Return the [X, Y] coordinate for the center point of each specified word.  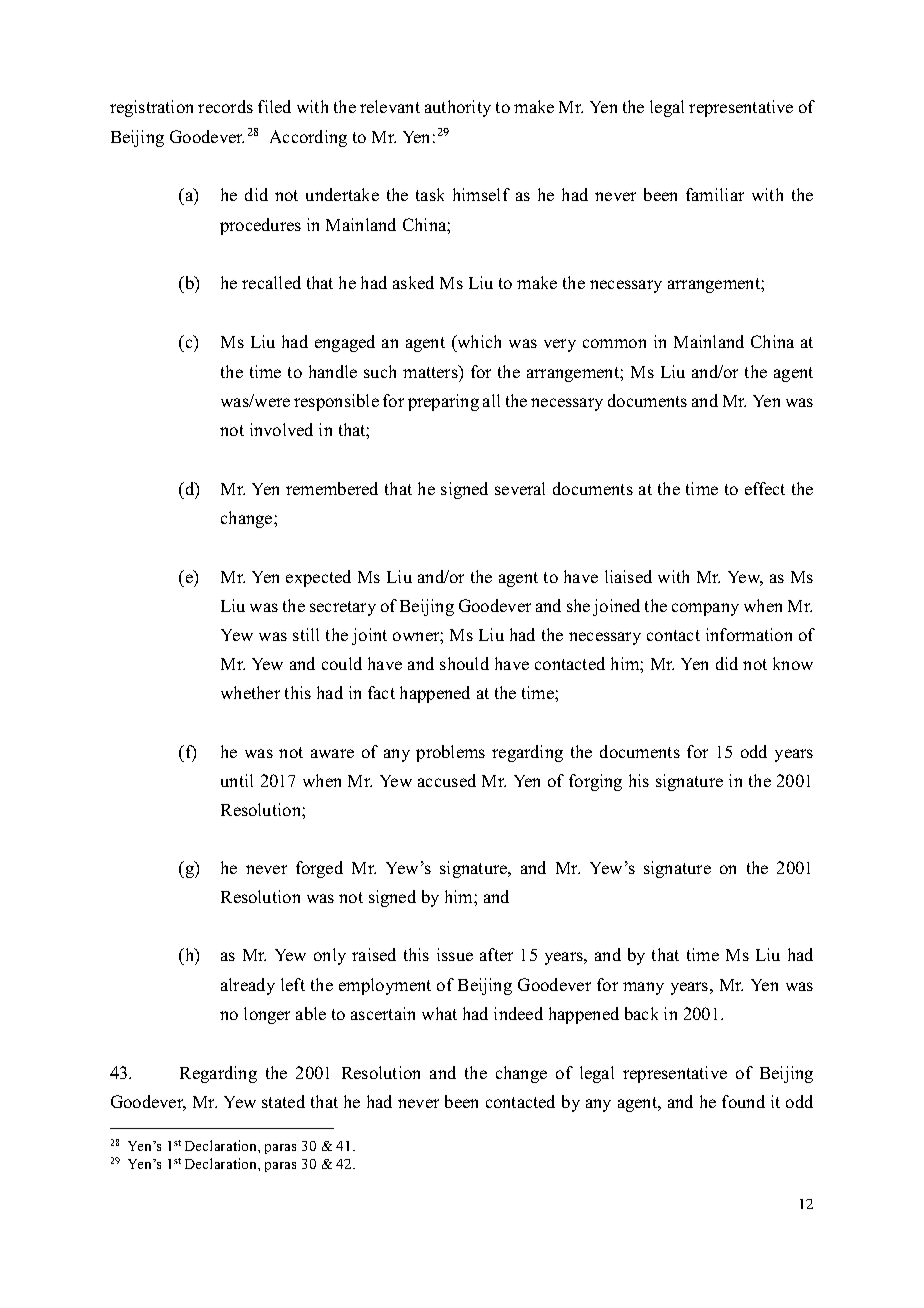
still [306, 634]
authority [458, 108]
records [225, 106]
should [464, 663]
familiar [715, 194]
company [705, 609]
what [439, 1013]
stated [283, 1101]
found [743, 1101]
